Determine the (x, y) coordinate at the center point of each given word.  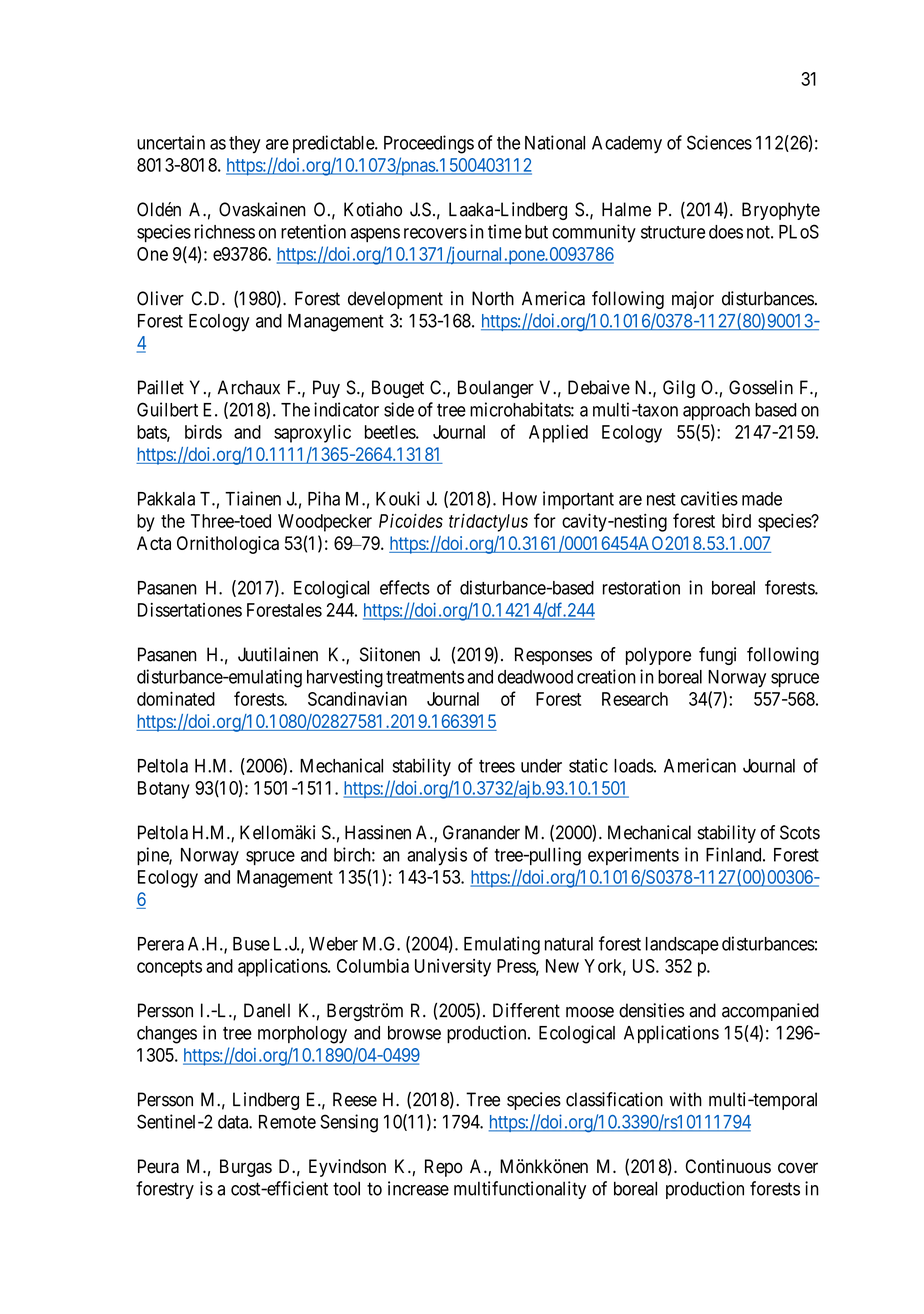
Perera (161, 944)
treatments (425, 677)
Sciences (719, 142)
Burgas (246, 1168)
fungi (717, 656)
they (245, 145)
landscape (682, 945)
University (453, 968)
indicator (346, 409)
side (399, 409)
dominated (176, 698)
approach (716, 411)
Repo (444, 1168)
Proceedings (429, 144)
